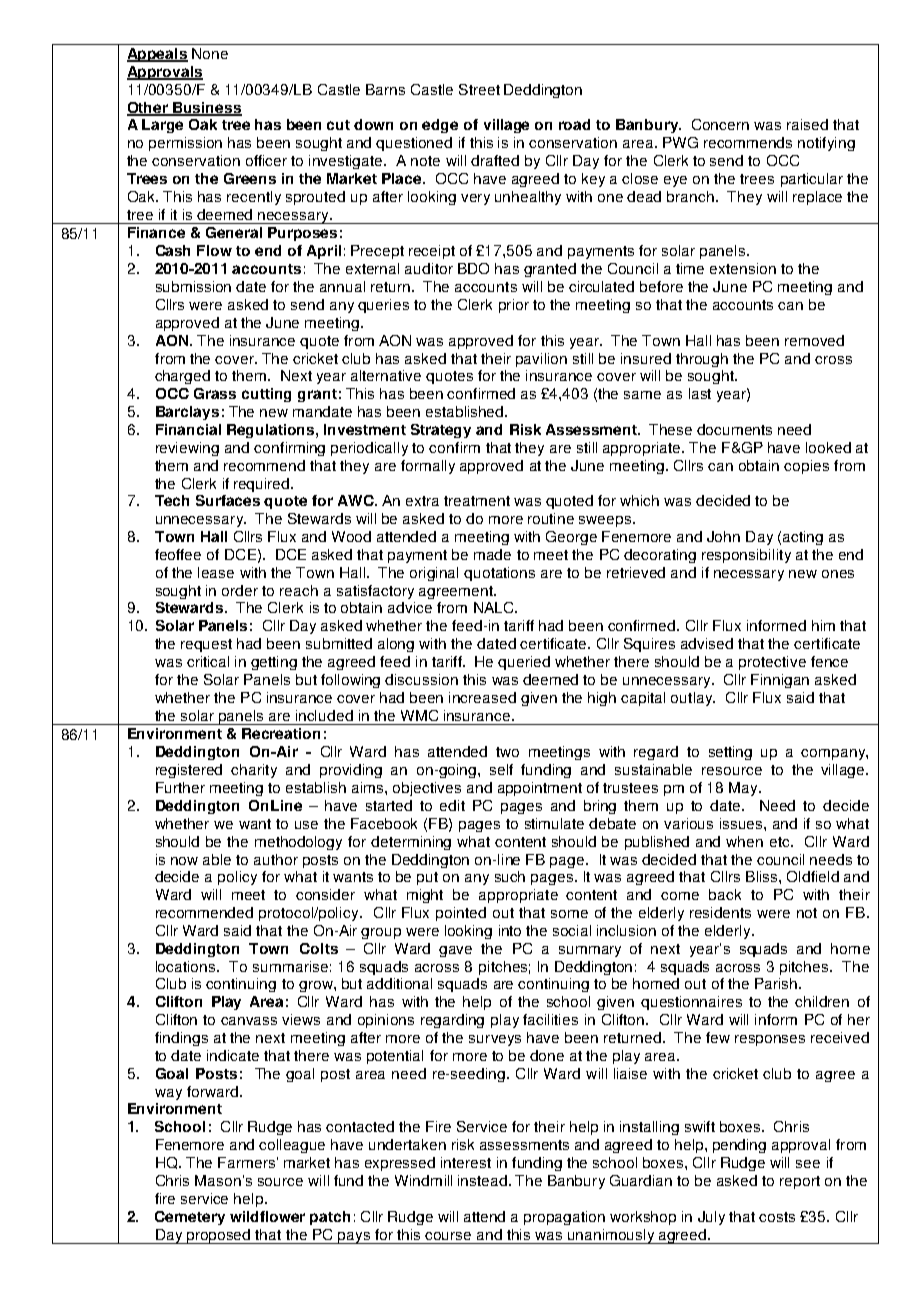 This image has width=924, height=1308. What do you see at coordinates (720, 912) in the image?
I see `residents` at bounding box center [720, 912].
